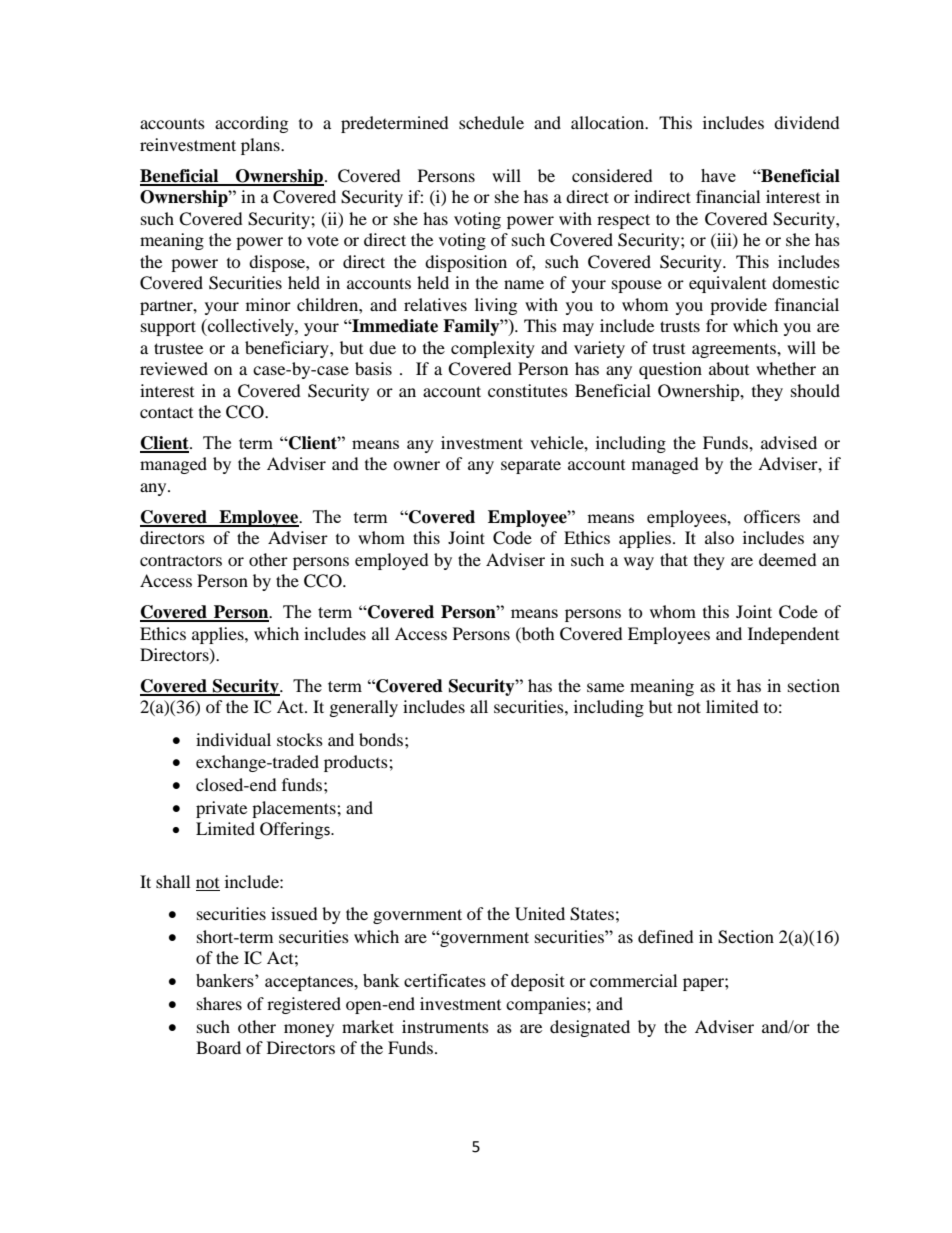 The image size is (952, 1233). I want to click on schedule, so click(491, 122).
